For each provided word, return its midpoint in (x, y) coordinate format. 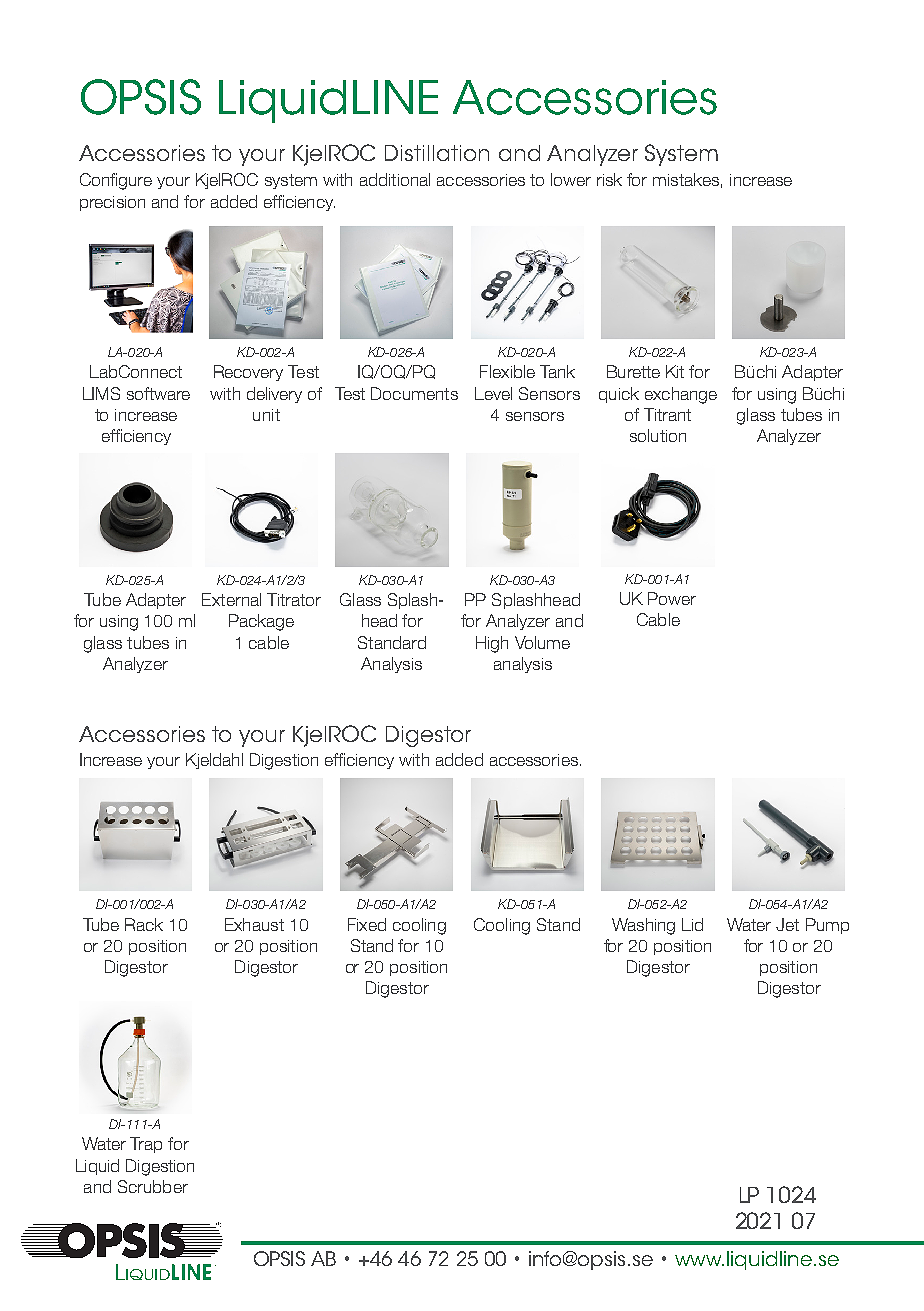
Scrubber (153, 1186)
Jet (787, 924)
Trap (146, 1145)
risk (609, 179)
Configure (116, 181)
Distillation (437, 153)
